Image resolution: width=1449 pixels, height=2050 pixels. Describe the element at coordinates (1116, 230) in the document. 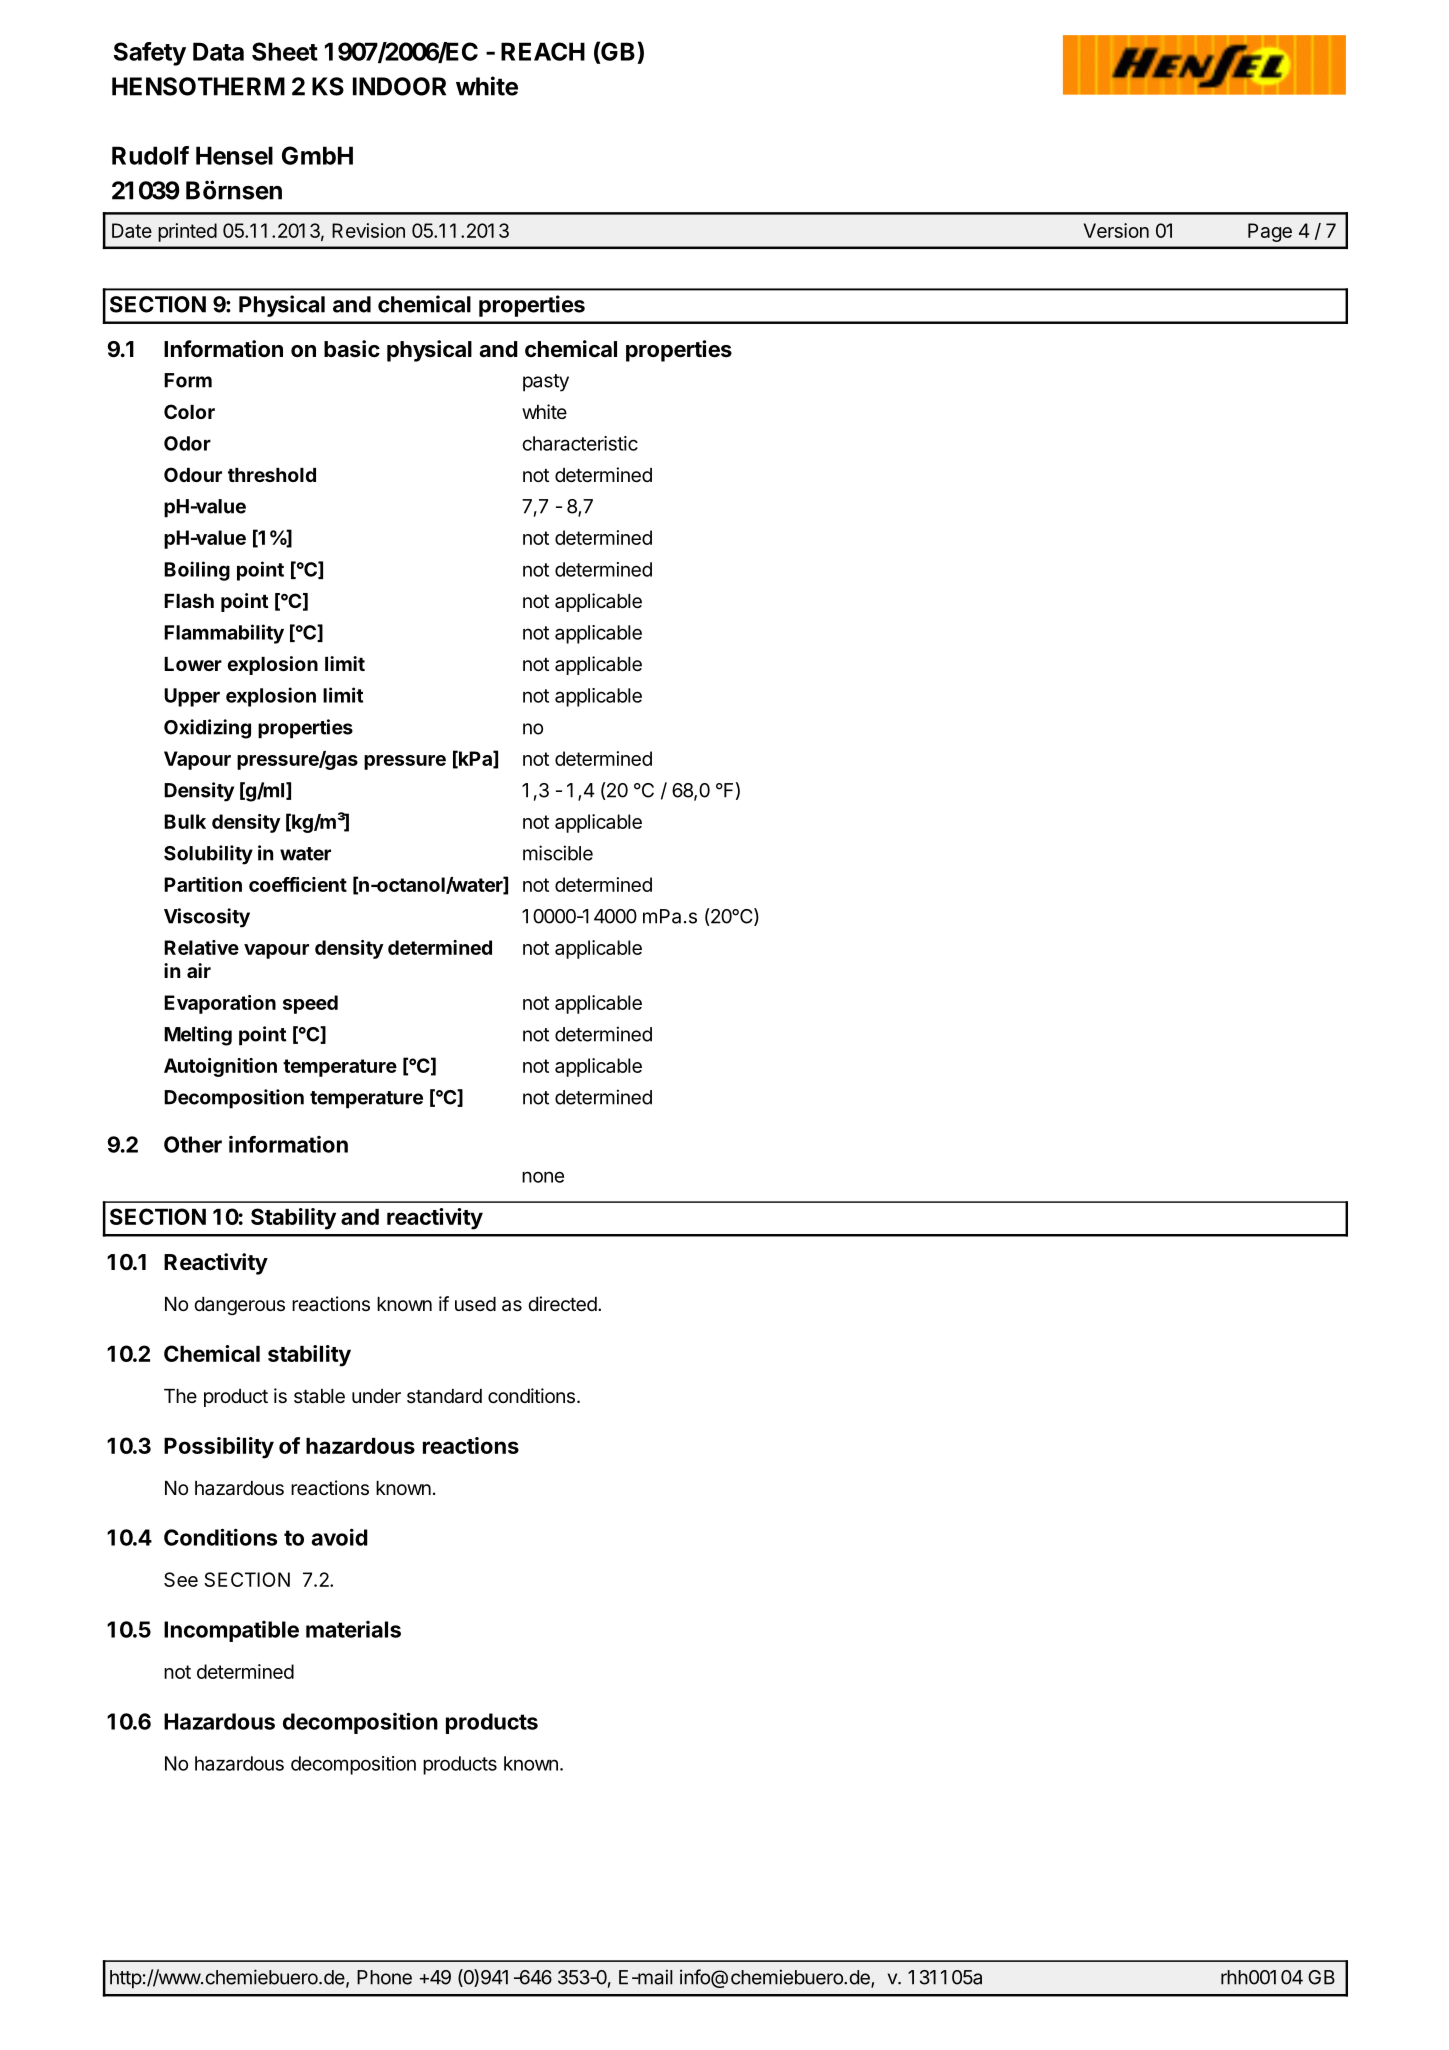

I see `Version` at that location.
